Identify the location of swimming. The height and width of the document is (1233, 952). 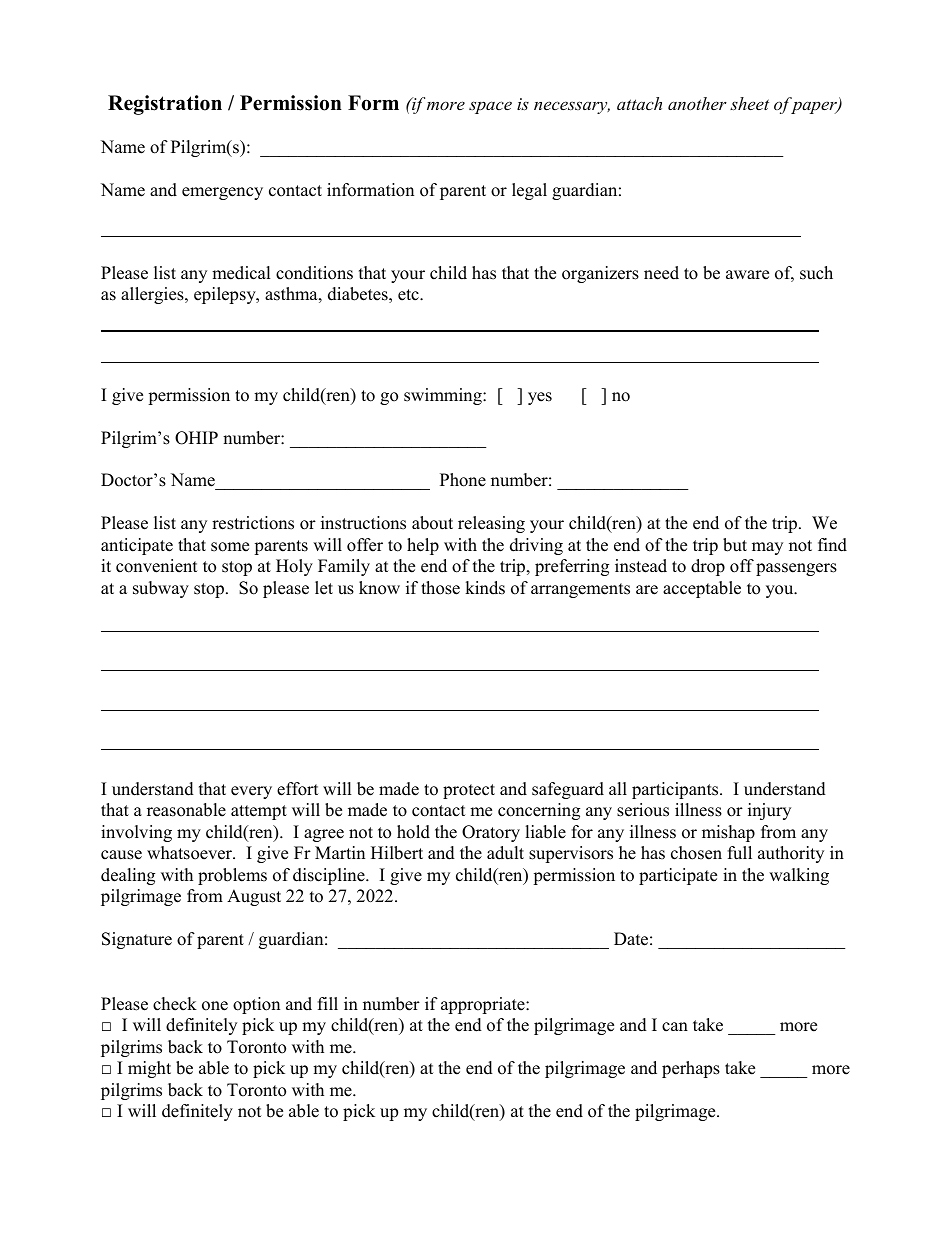
(444, 396).
